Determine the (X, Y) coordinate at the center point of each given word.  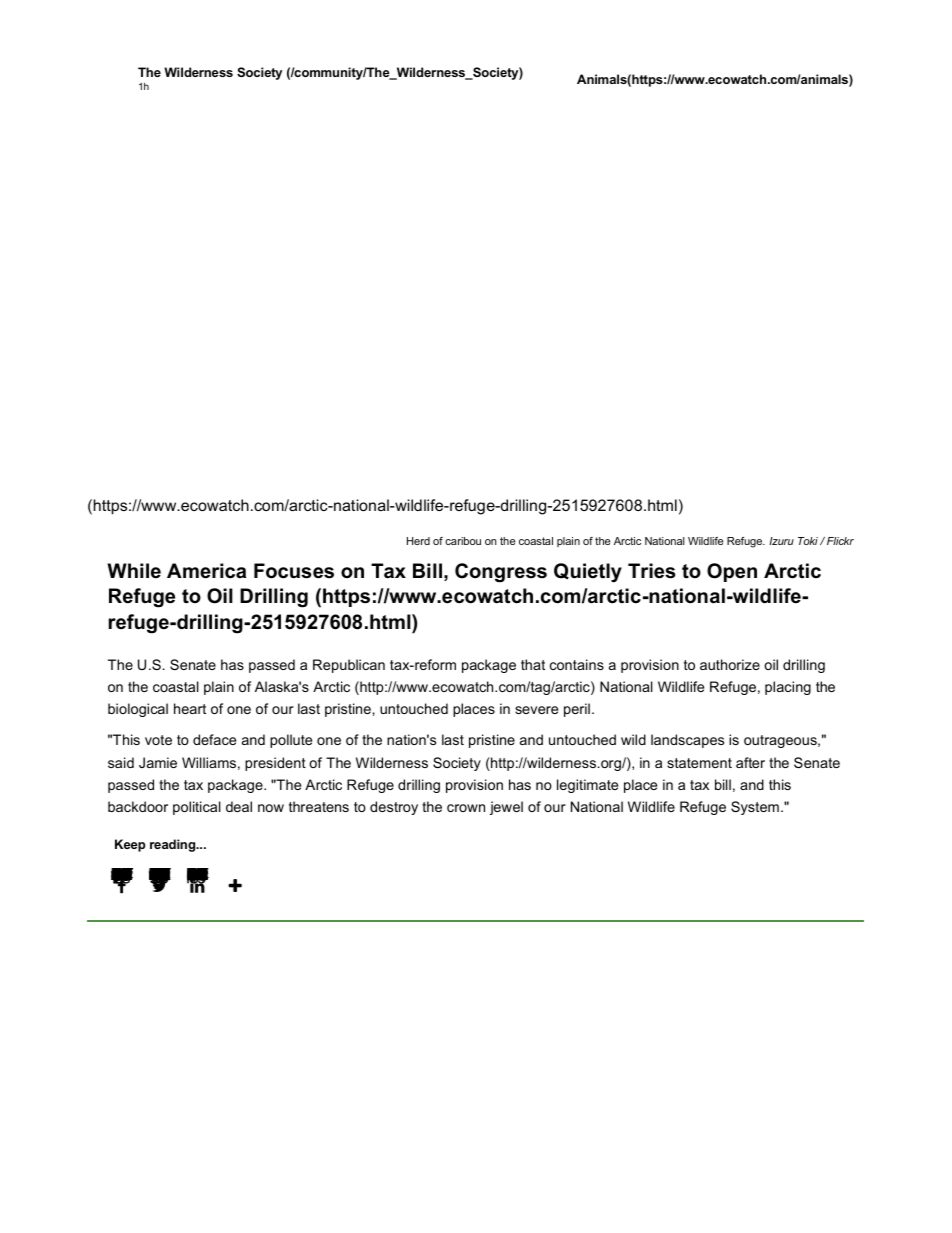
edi (198, 875)
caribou (463, 541)
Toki (808, 541)
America (206, 571)
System (755, 808)
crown (466, 808)
